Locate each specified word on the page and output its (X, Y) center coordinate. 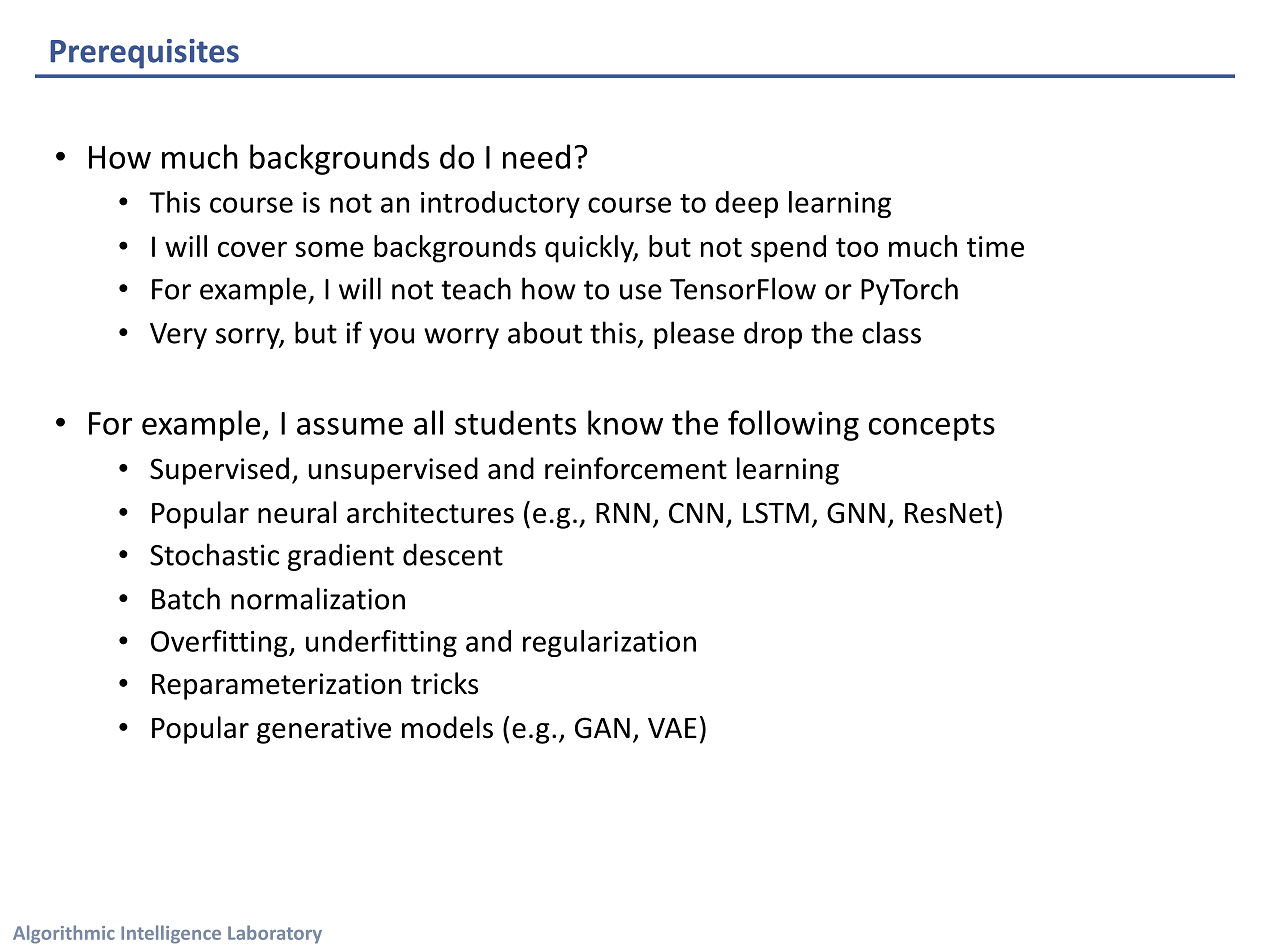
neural (297, 512)
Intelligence (171, 934)
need (536, 156)
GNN (856, 513)
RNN (623, 513)
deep (746, 204)
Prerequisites (144, 54)
